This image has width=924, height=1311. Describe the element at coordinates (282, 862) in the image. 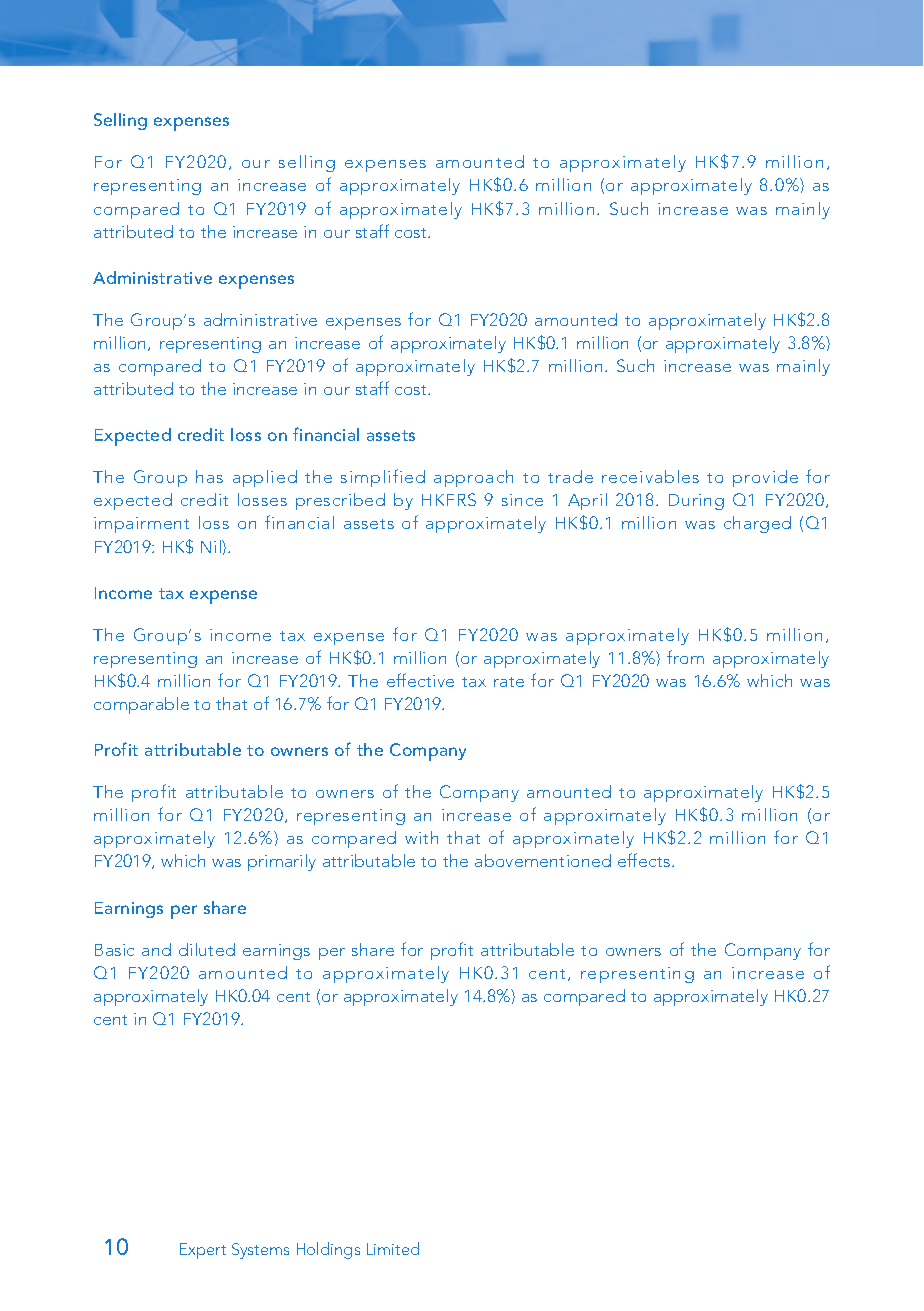

I see `primarily` at that location.
